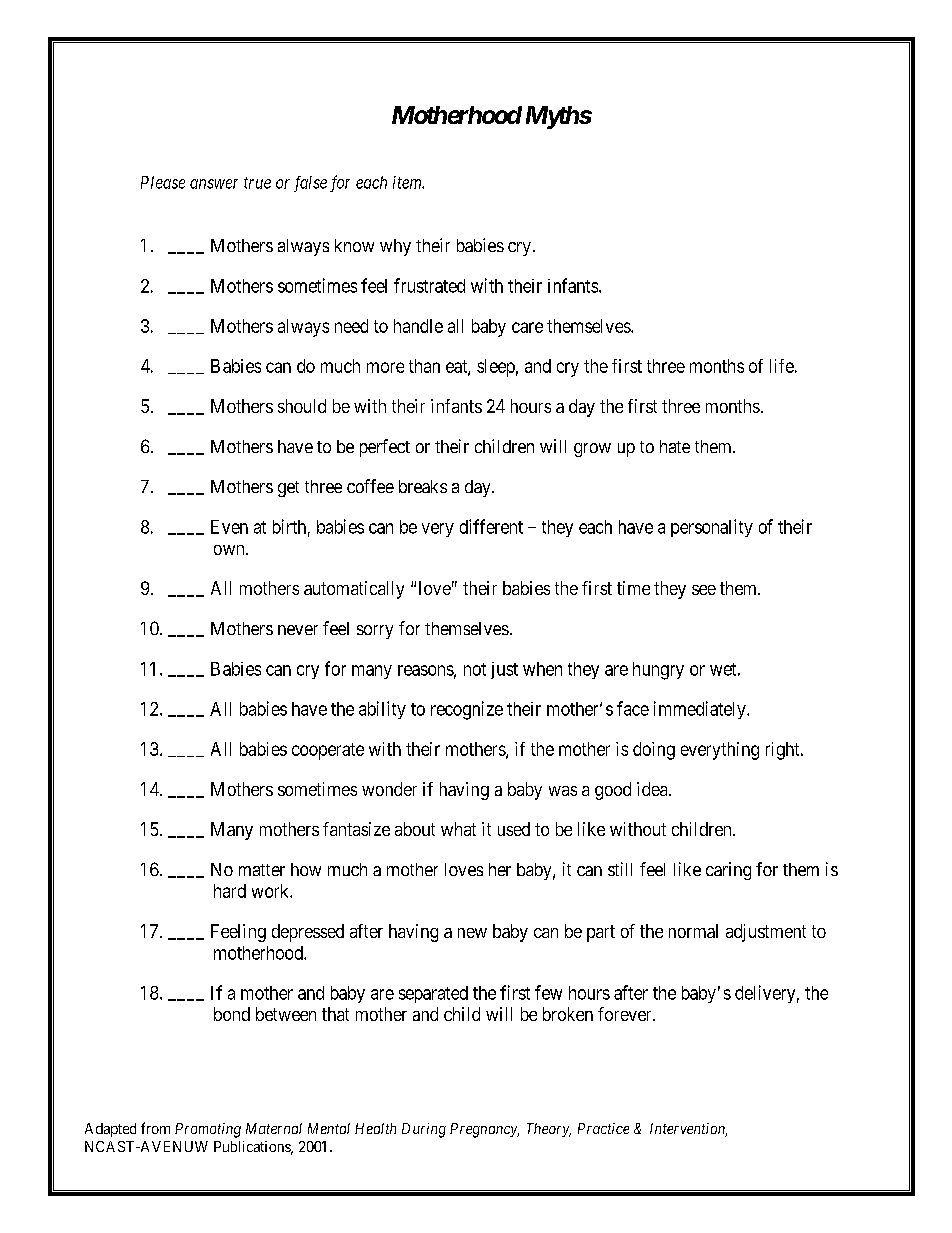 The width and height of the screenshot is (952, 1233). I want to click on never, so click(298, 630).
